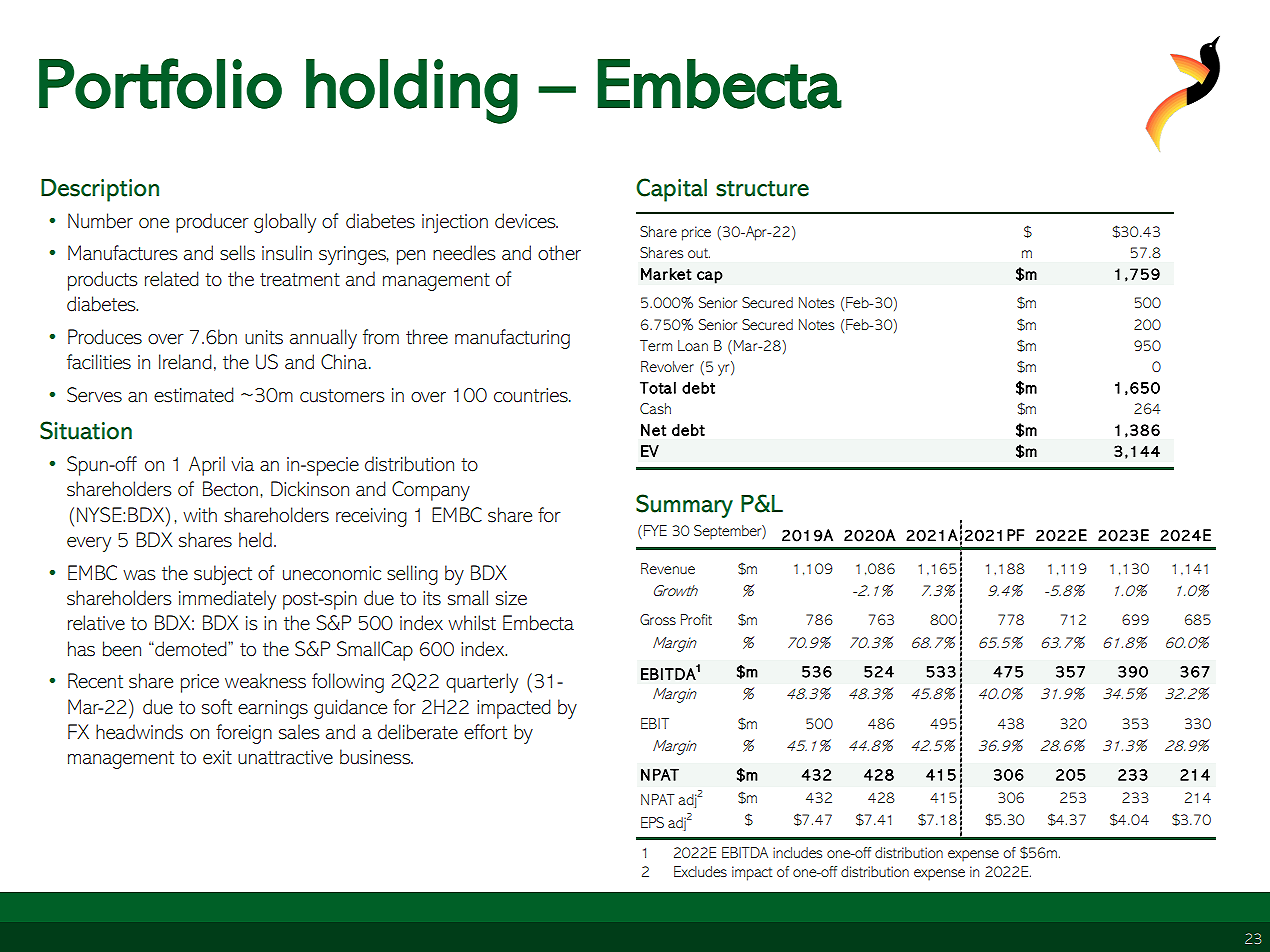 This screenshot has height=952, width=1270. I want to click on holding, so click(412, 91).
